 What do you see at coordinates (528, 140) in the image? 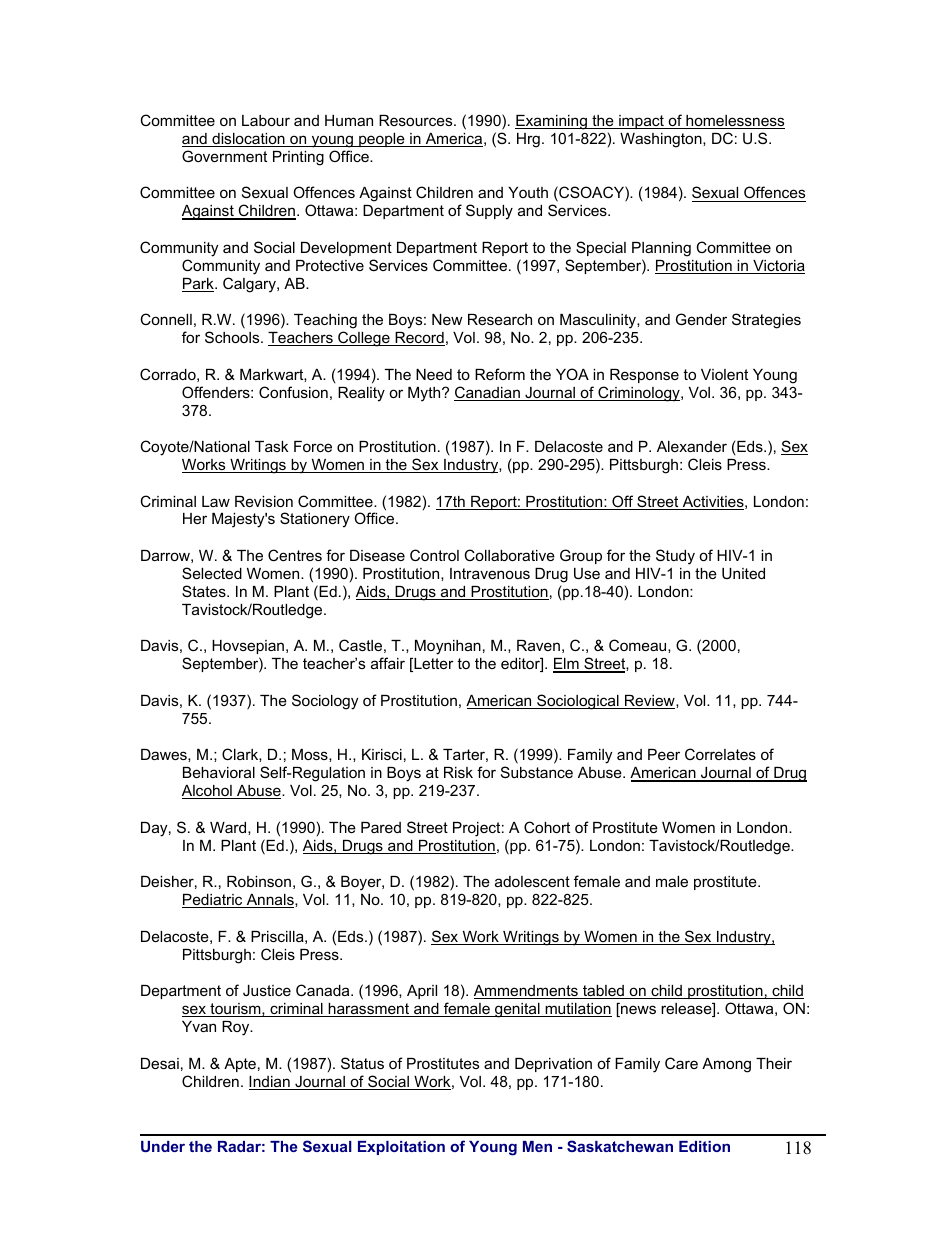
I see `Hrg` at bounding box center [528, 140].
